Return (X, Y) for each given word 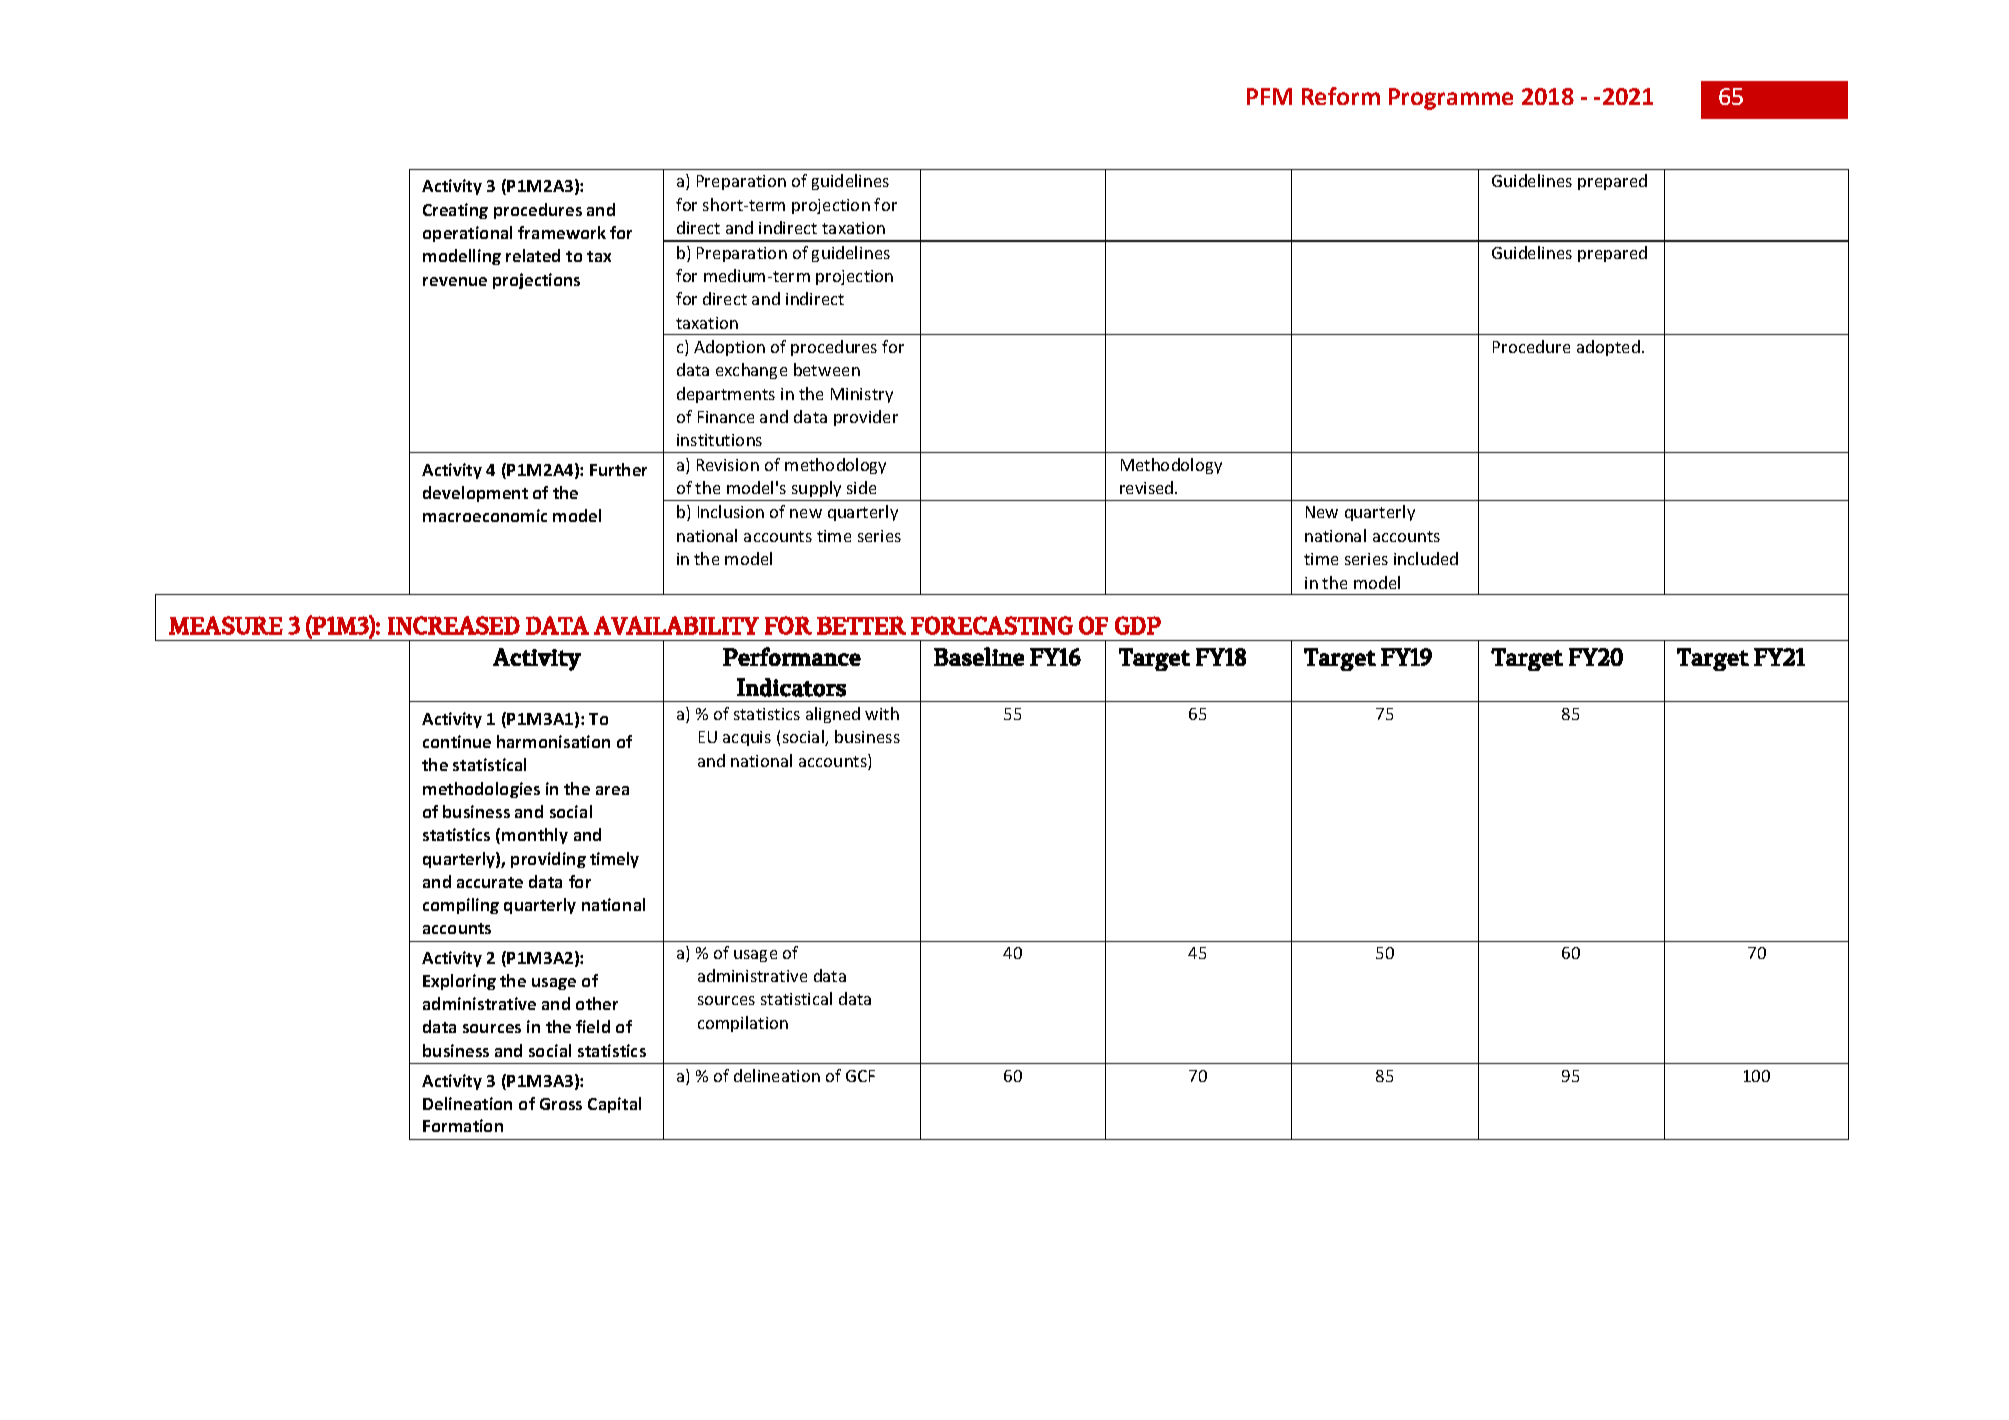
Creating (455, 211)
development (475, 494)
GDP (1138, 625)
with (882, 713)
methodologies (481, 790)
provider (866, 418)
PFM (1269, 96)
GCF (860, 1076)
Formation (463, 1125)
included (1426, 558)
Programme (1451, 99)
